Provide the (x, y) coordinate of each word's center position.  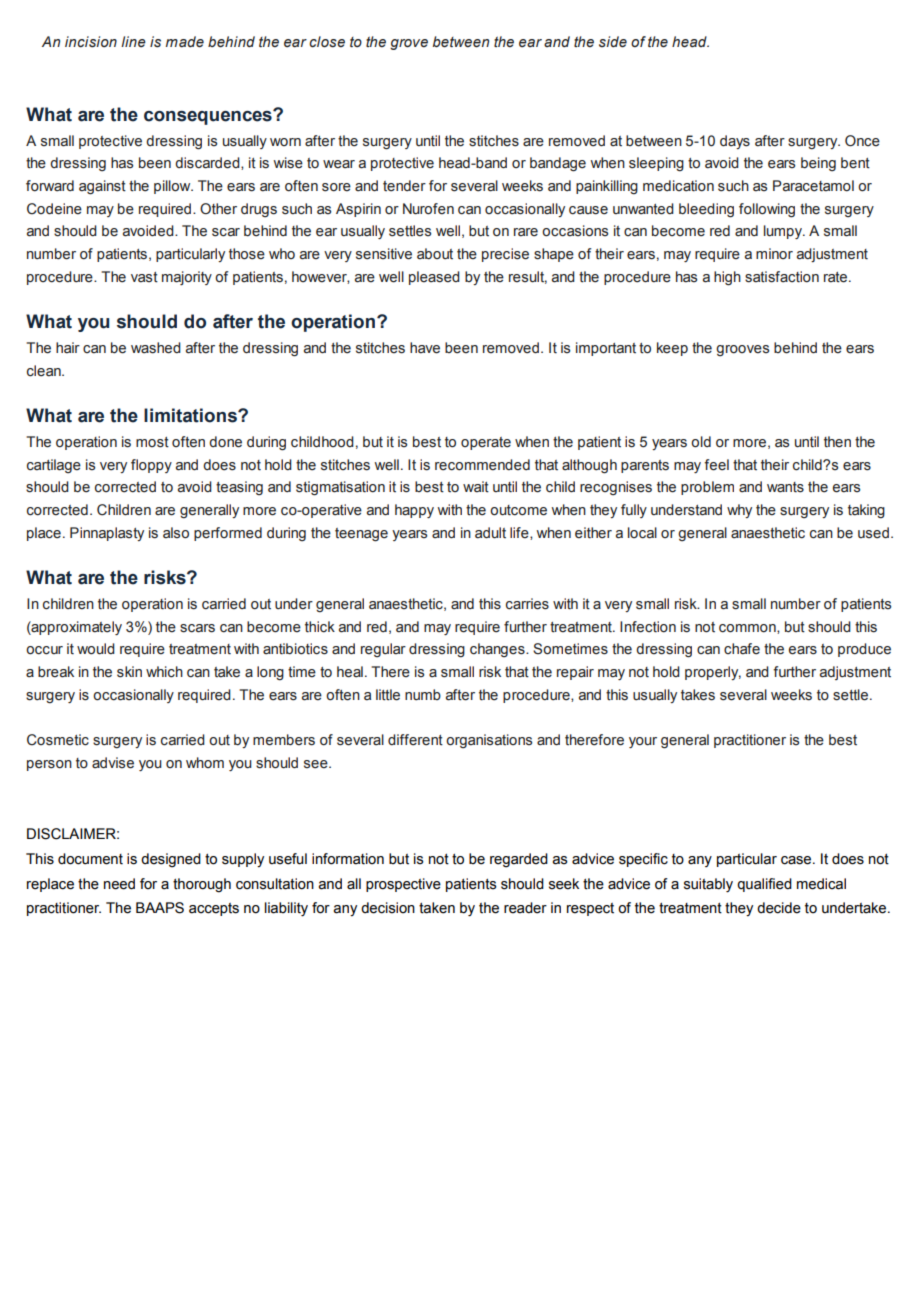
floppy (151, 466)
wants (785, 487)
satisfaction (782, 277)
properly (713, 673)
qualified (764, 885)
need (119, 884)
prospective (403, 885)
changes (498, 650)
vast (144, 277)
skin (129, 672)
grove (409, 44)
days (735, 142)
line (133, 42)
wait (476, 487)
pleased (434, 278)
